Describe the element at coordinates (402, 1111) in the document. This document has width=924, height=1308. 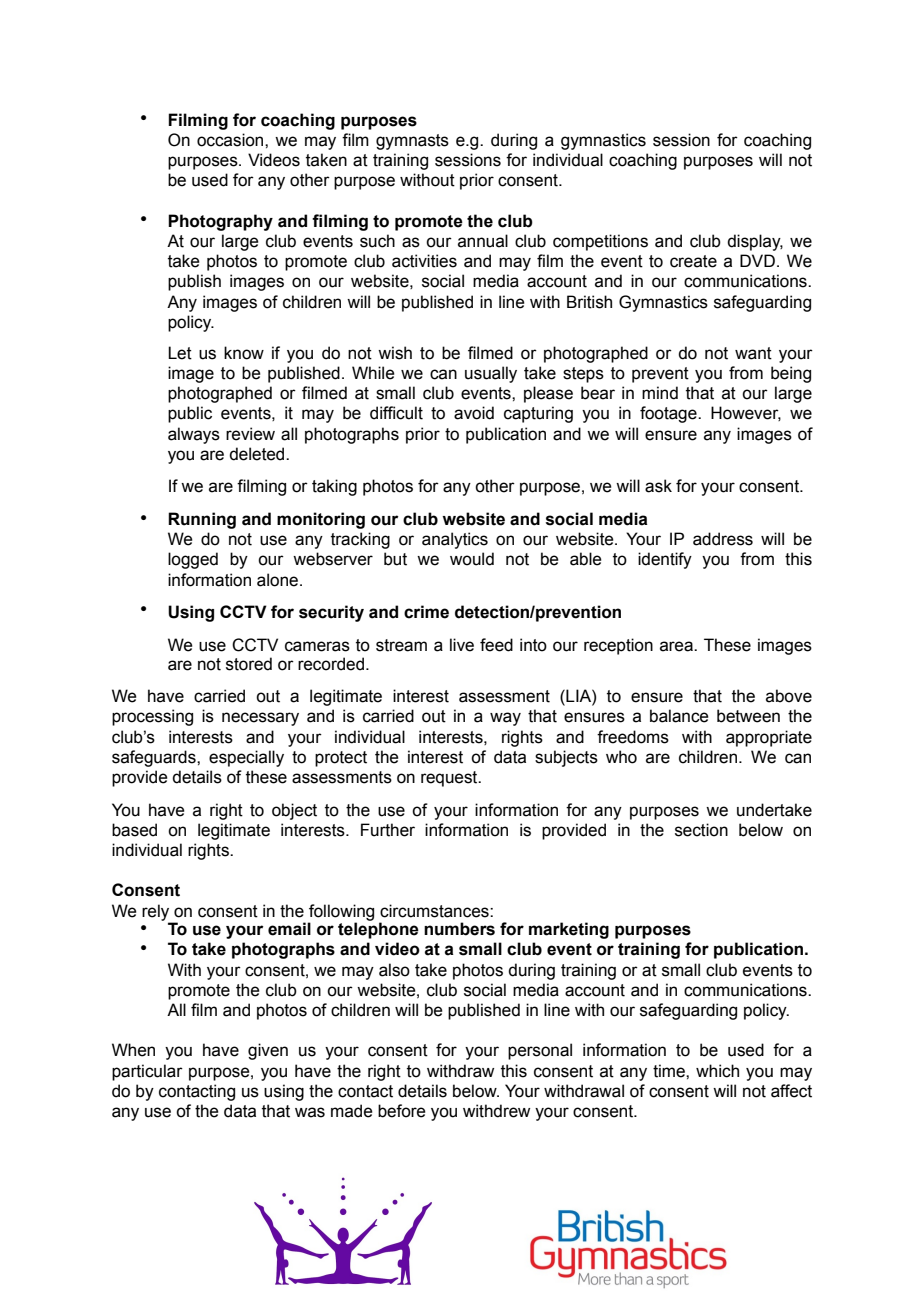
I see `before` at that location.
